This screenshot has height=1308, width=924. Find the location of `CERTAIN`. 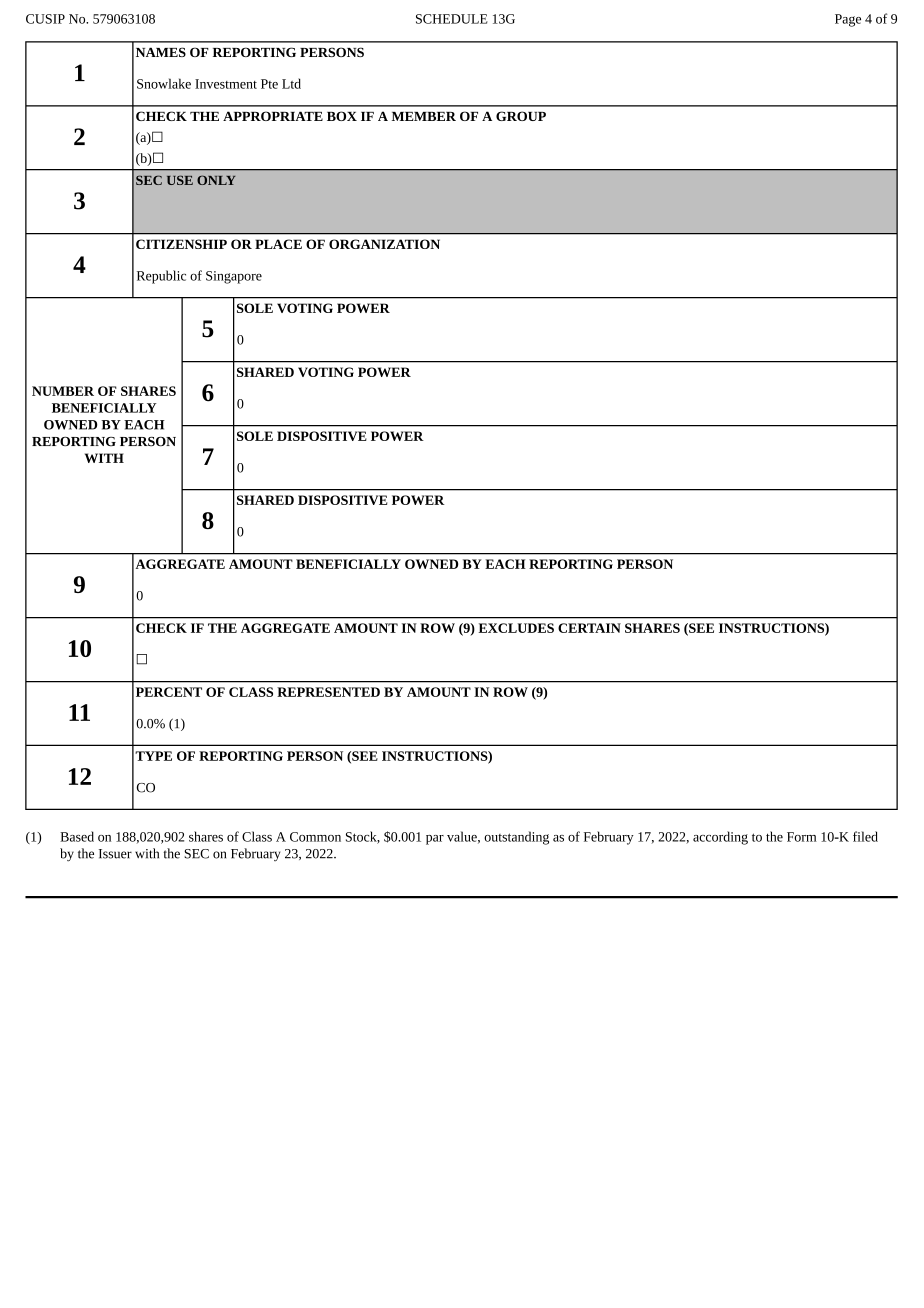

CERTAIN is located at coordinates (589, 628).
